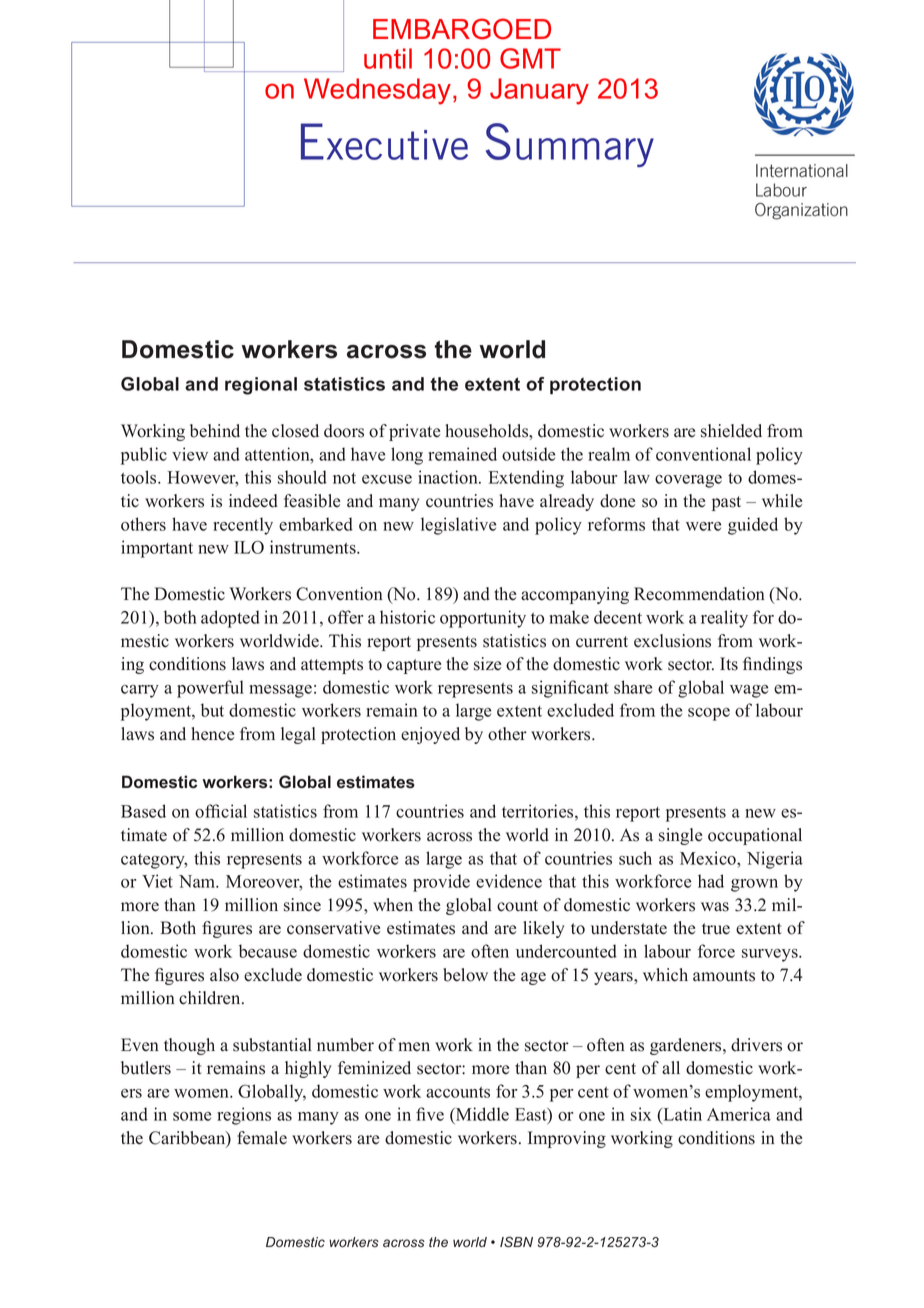  I want to click on Wednesday, so click(377, 91).
